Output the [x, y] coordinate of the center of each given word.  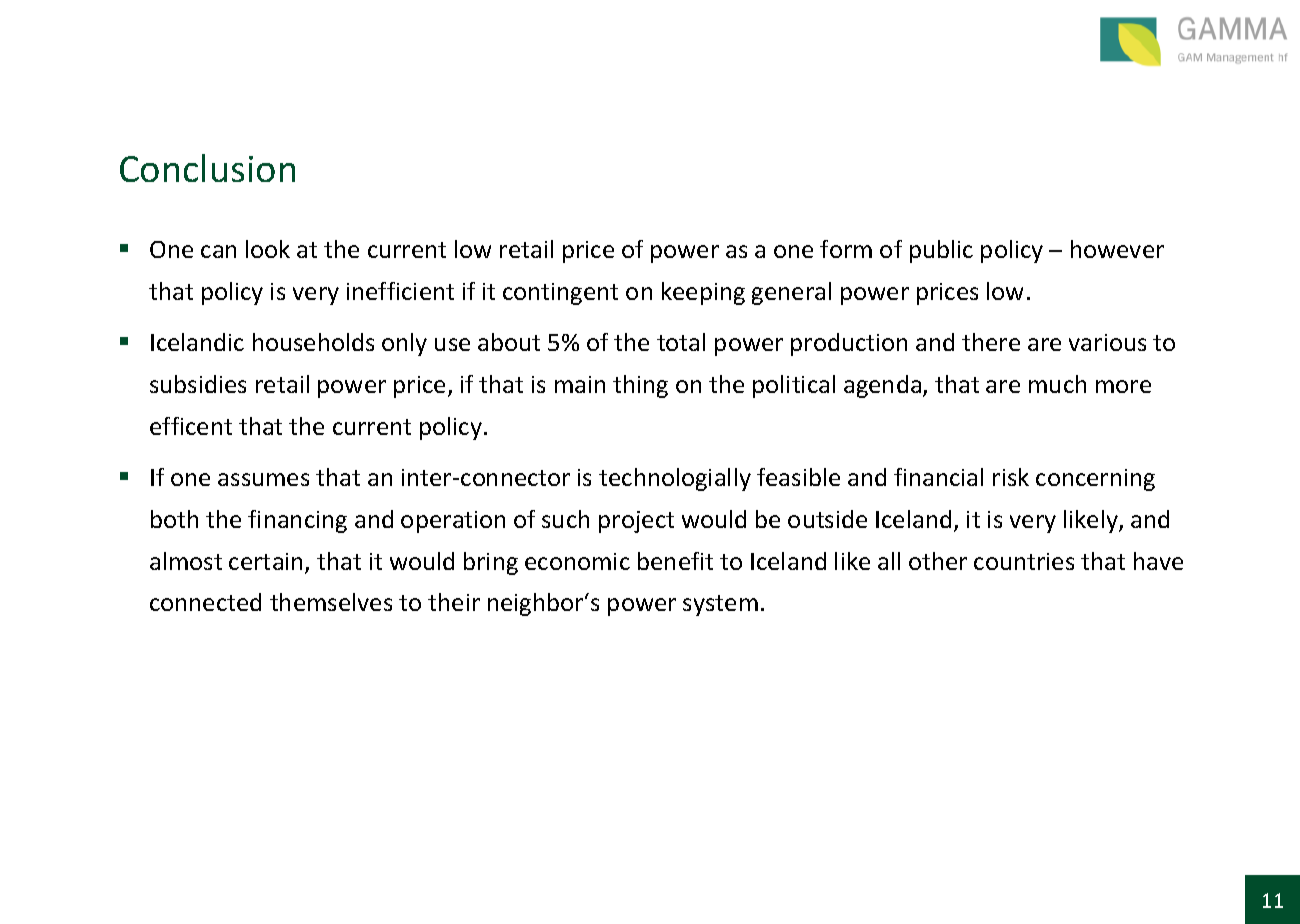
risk [1011, 477]
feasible [798, 477]
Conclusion [207, 168]
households [313, 342]
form [846, 249]
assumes [263, 479]
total [681, 342]
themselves [331, 602]
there [991, 342]
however [1117, 249]
